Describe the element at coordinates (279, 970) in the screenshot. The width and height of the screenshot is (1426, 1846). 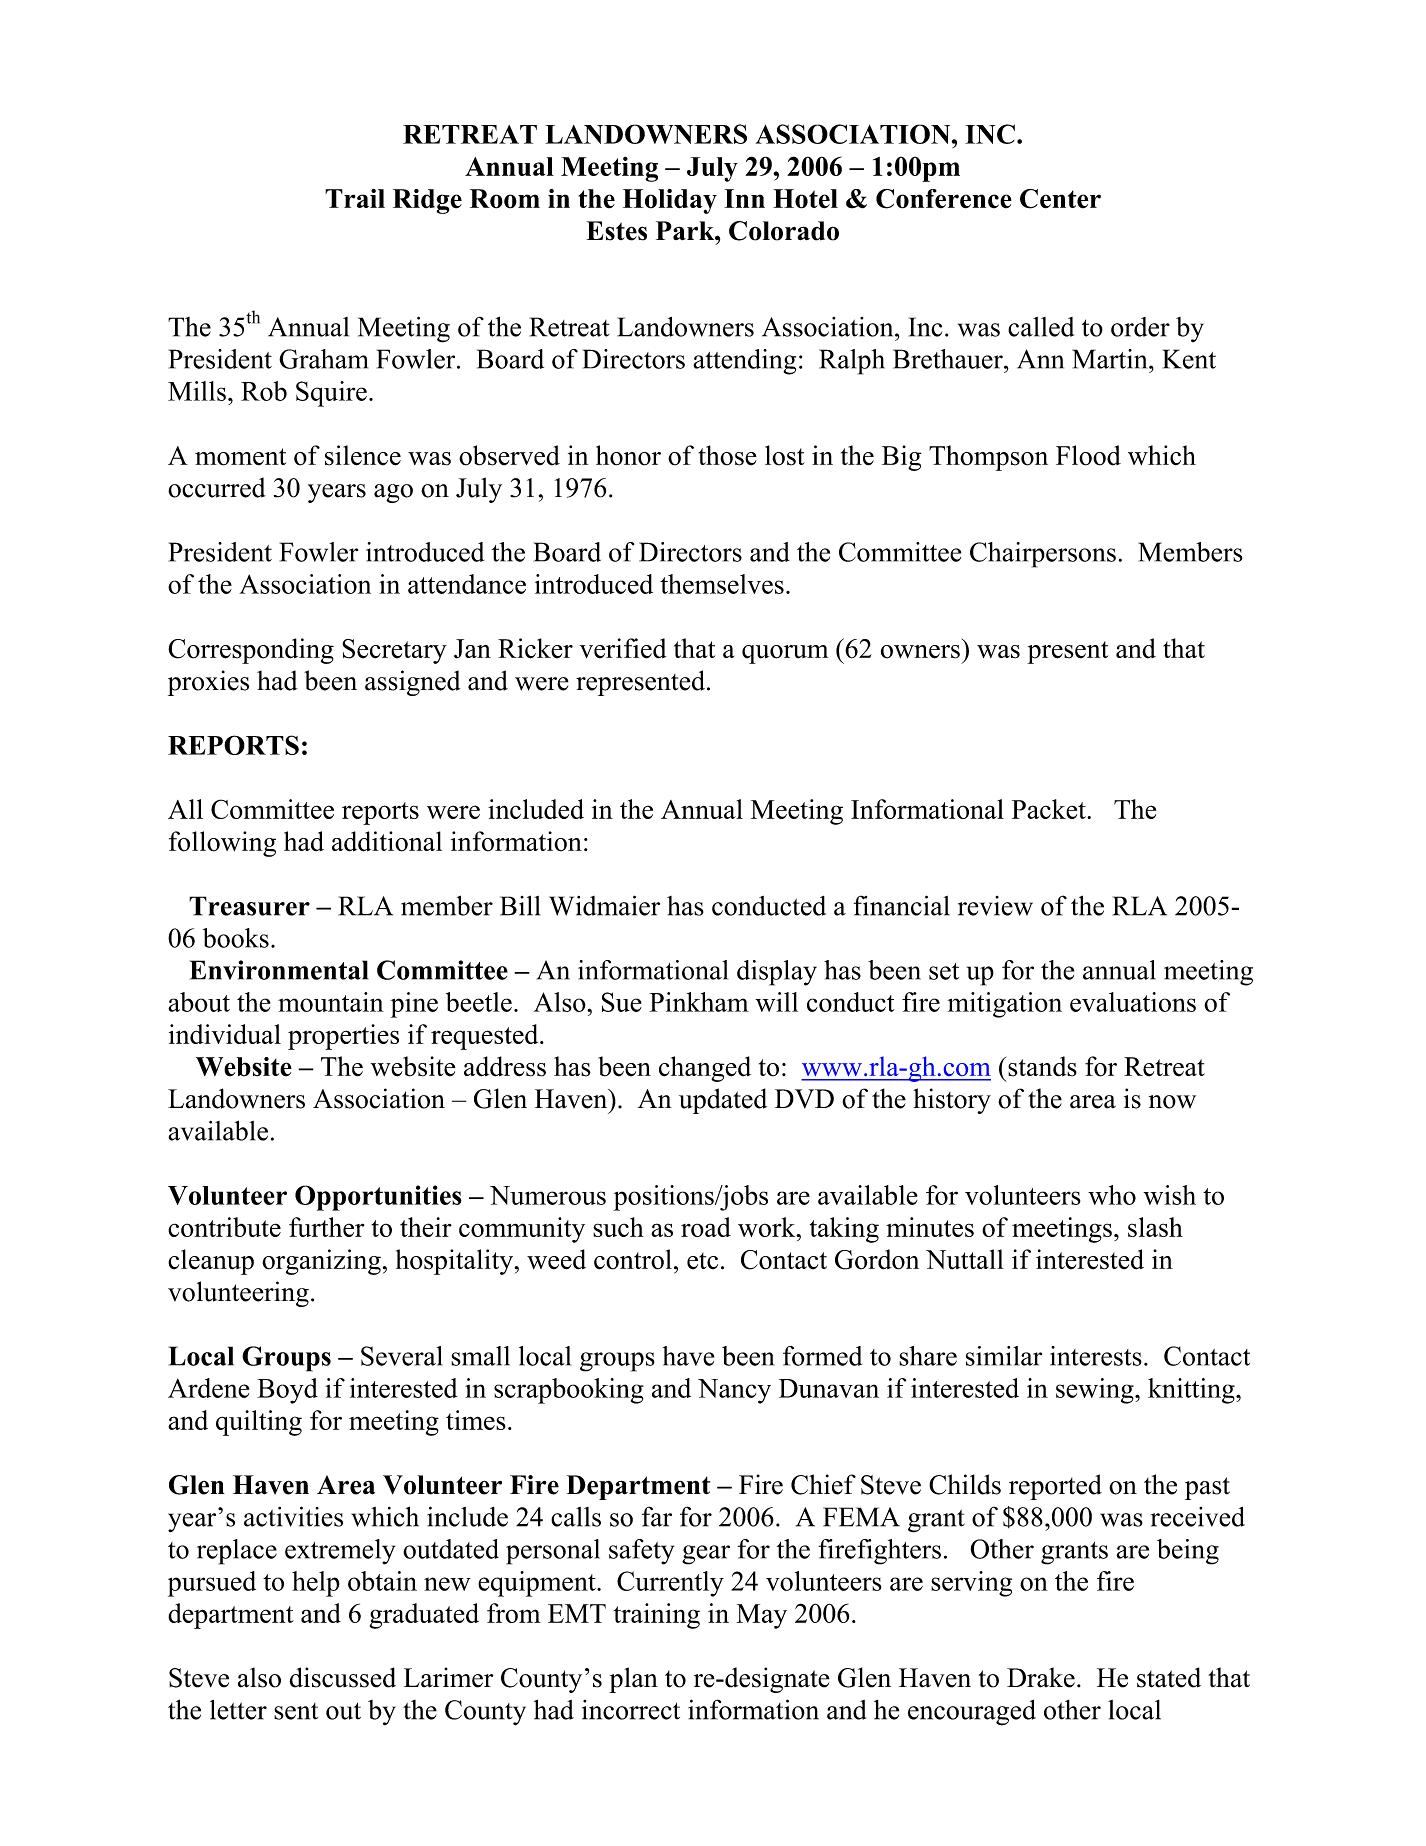
I see `Environmental` at that location.
